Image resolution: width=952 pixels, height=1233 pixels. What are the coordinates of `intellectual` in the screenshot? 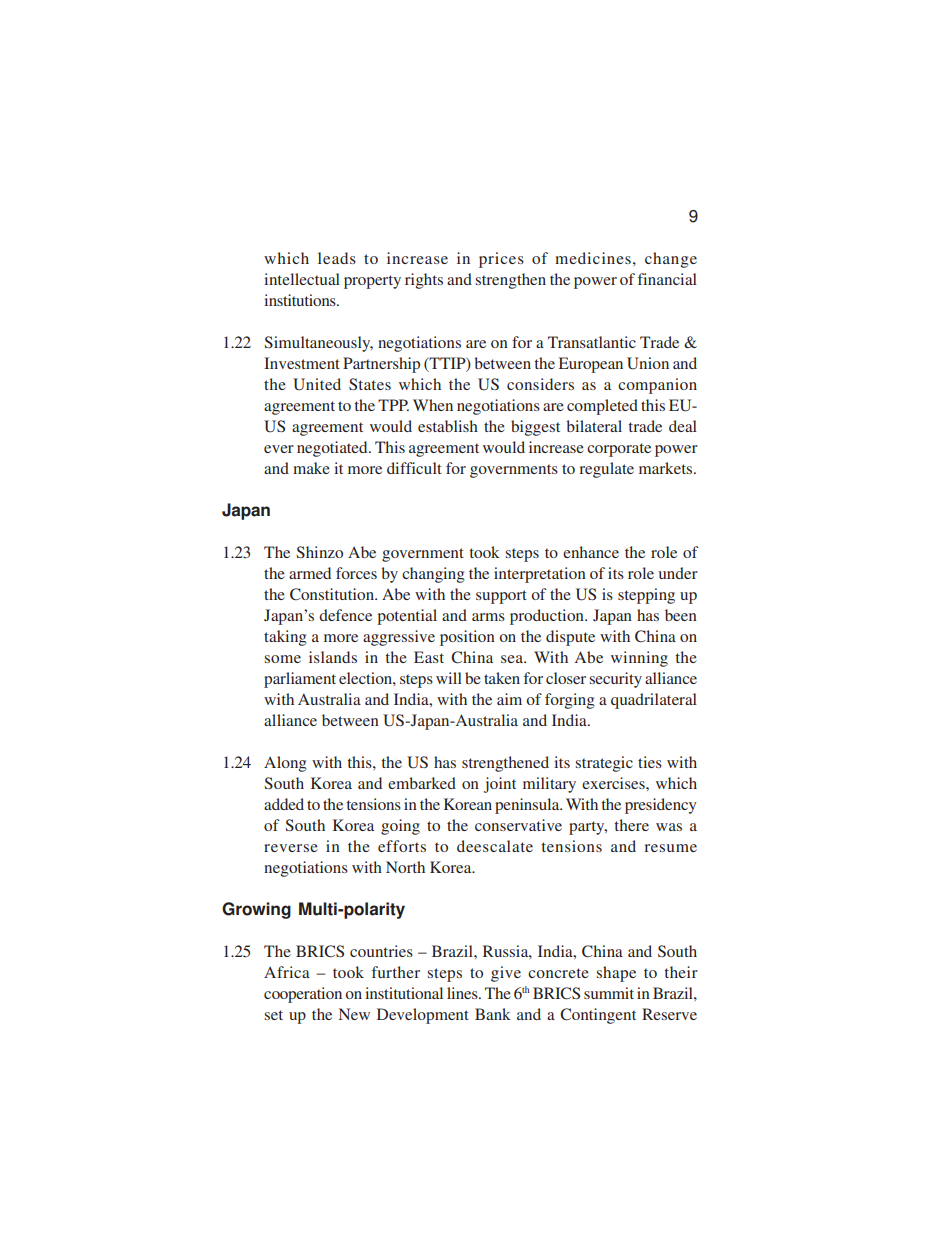 It's located at (302, 279).
